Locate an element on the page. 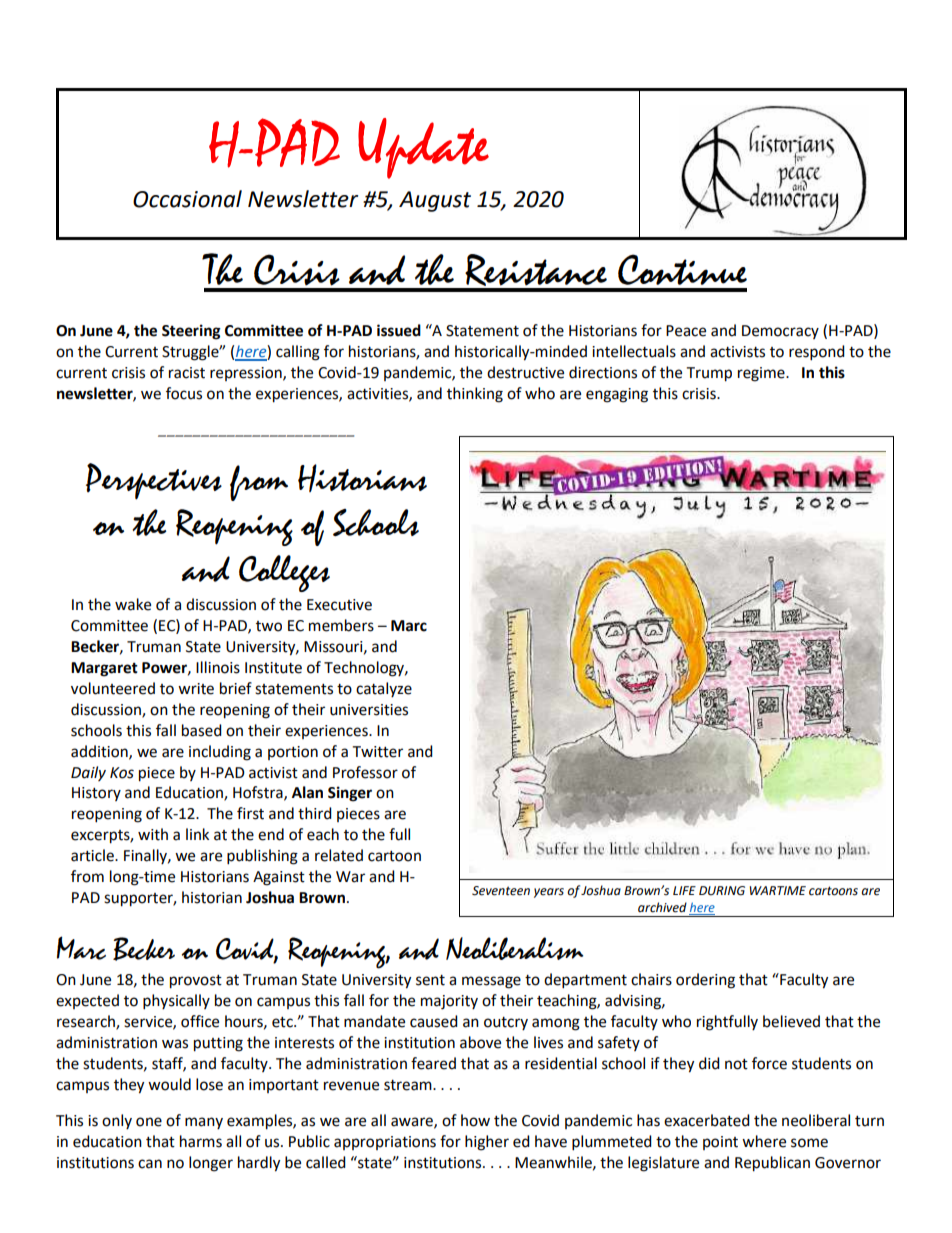 The width and height of the page is (952, 1233). August is located at coordinates (435, 201).
